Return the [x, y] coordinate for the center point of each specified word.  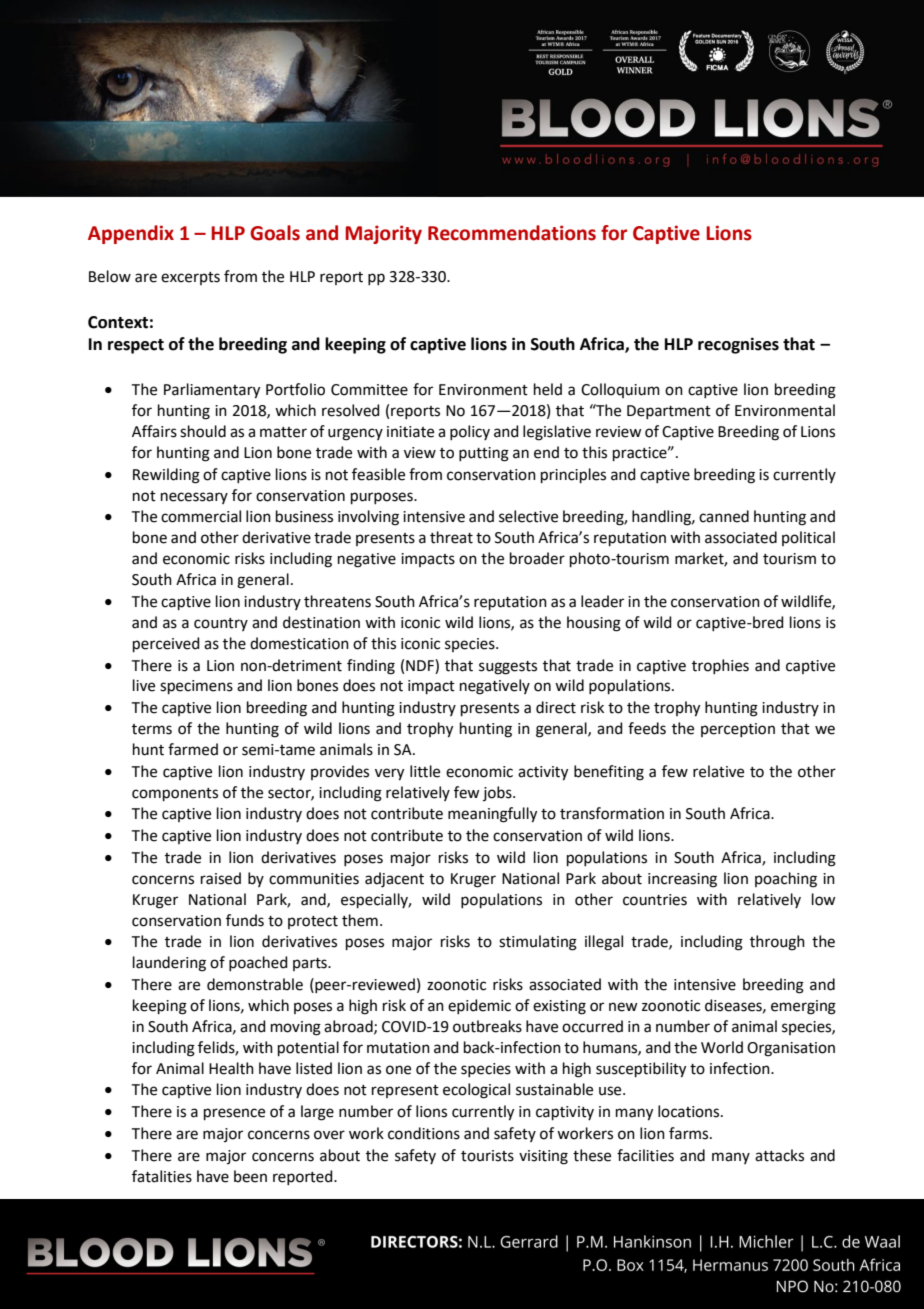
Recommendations [512, 233]
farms [690, 1133]
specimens [196, 687]
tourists [487, 1156]
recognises [738, 345]
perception [738, 730]
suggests [508, 668]
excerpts [190, 278]
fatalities [162, 1176]
